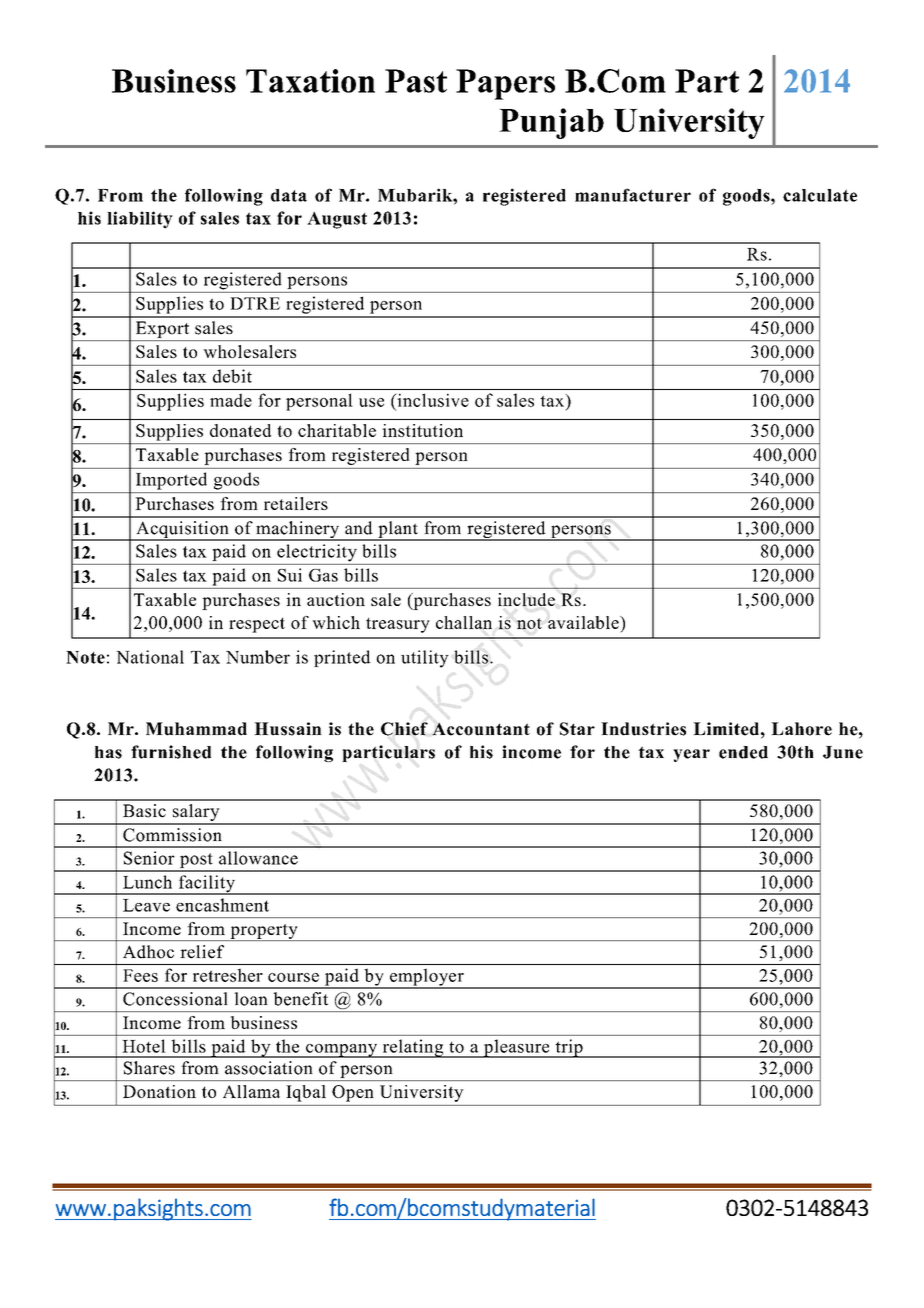 The width and height of the page is (924, 1308). What do you see at coordinates (743, 752) in the page?
I see `ended` at bounding box center [743, 752].
